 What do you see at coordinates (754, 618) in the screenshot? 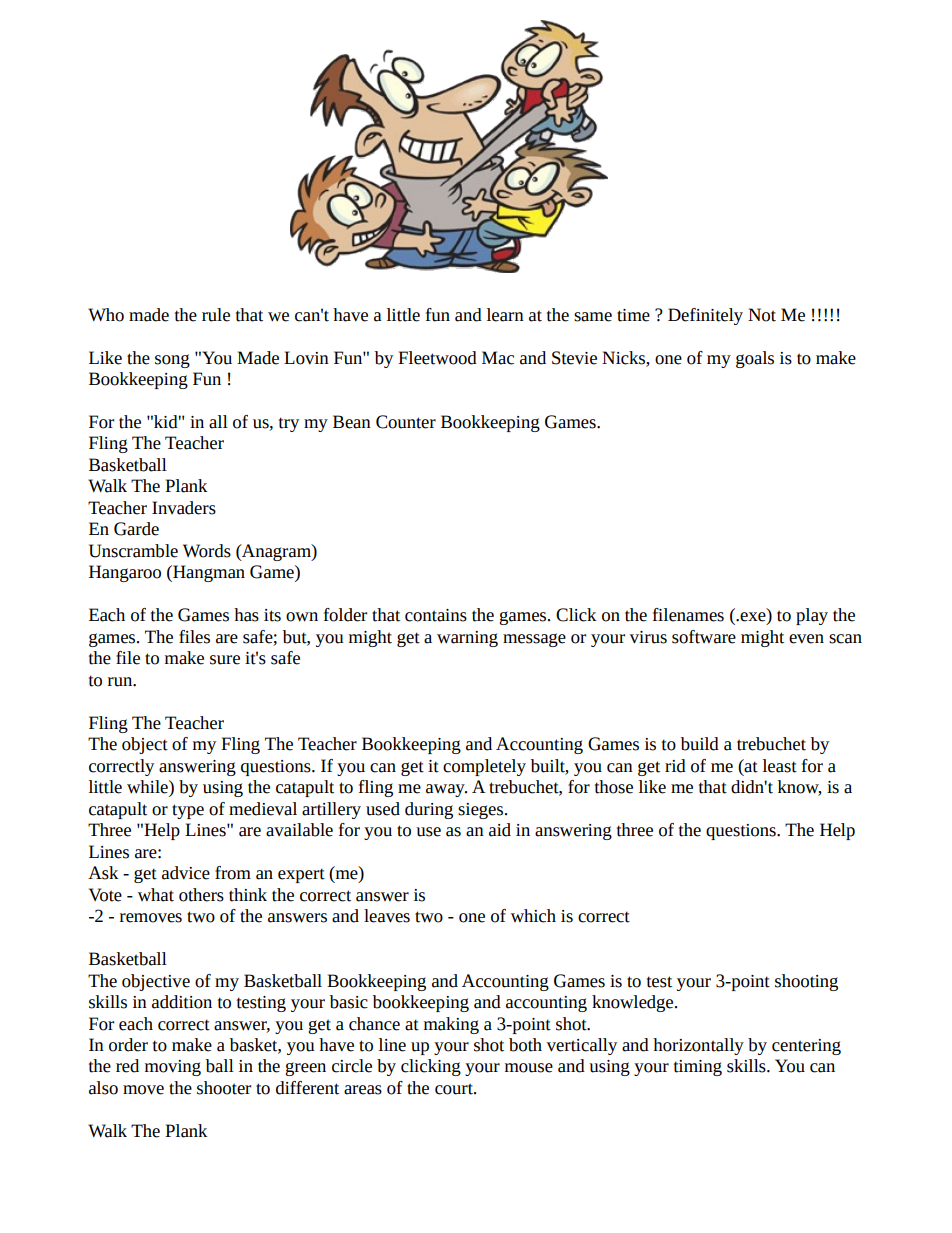
I see `exe` at bounding box center [754, 618].
